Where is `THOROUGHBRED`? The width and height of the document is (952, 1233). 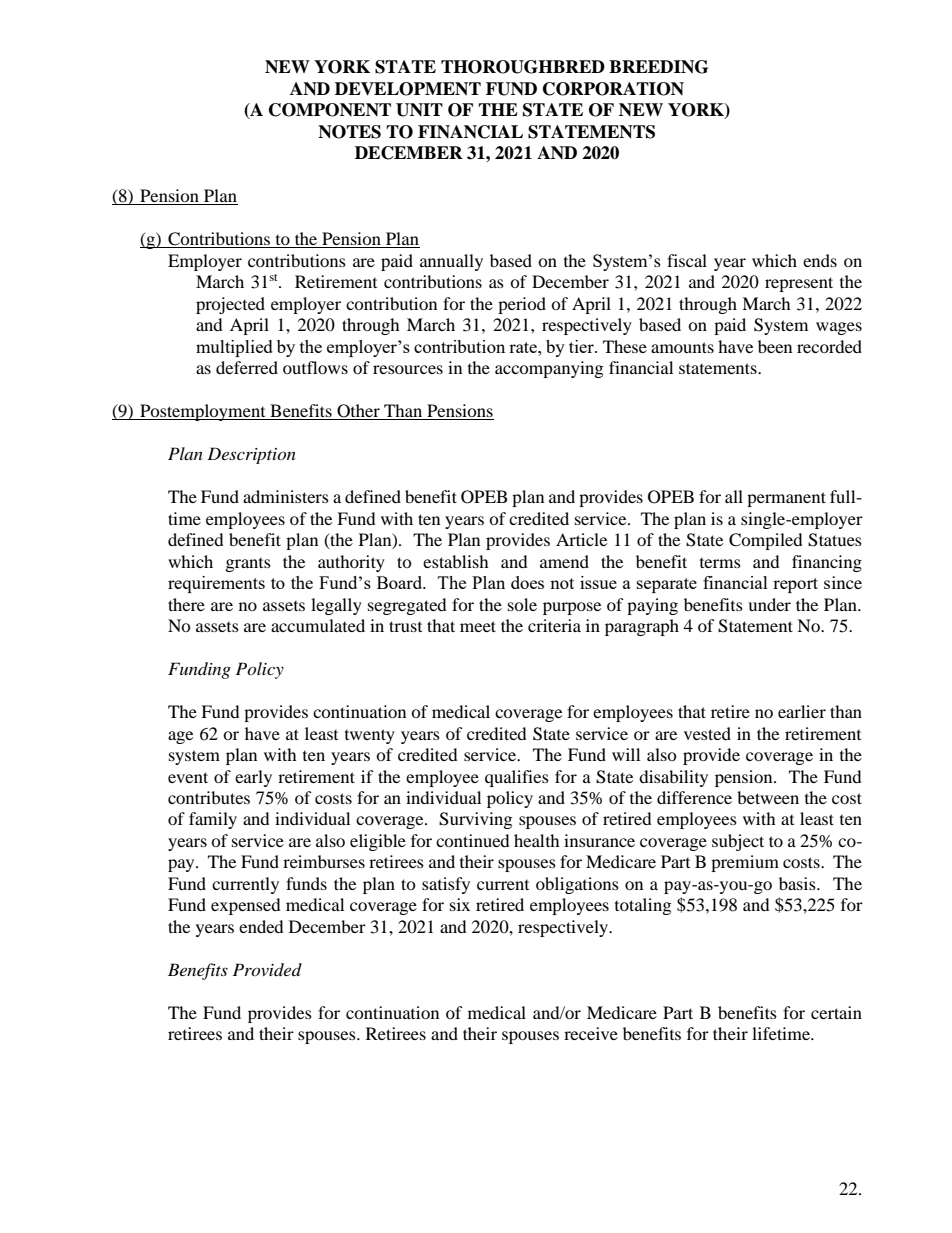 THOROUGHBRED is located at coordinates (523, 67).
